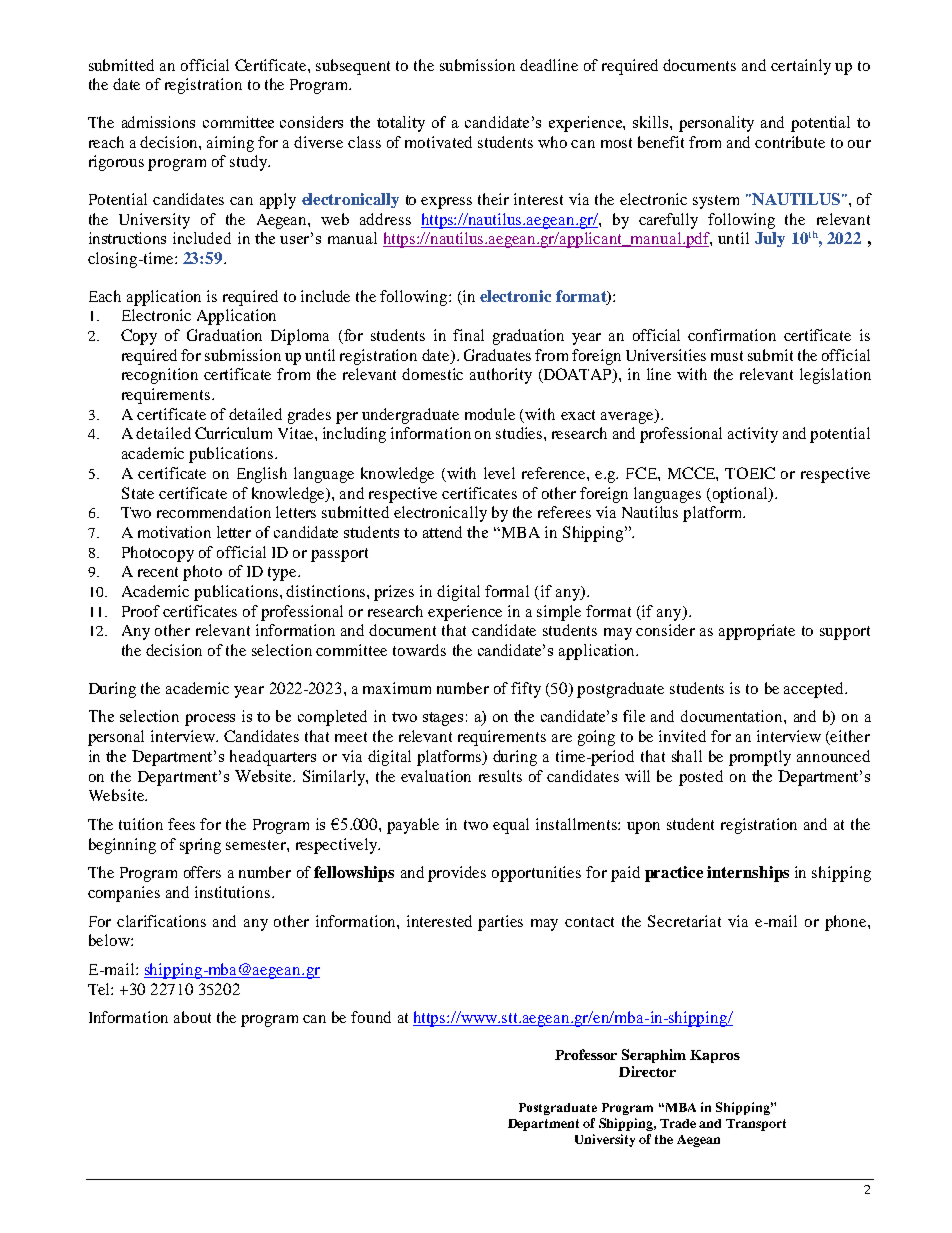  What do you see at coordinates (586, 1054) in the screenshot?
I see `Professor` at bounding box center [586, 1054].
